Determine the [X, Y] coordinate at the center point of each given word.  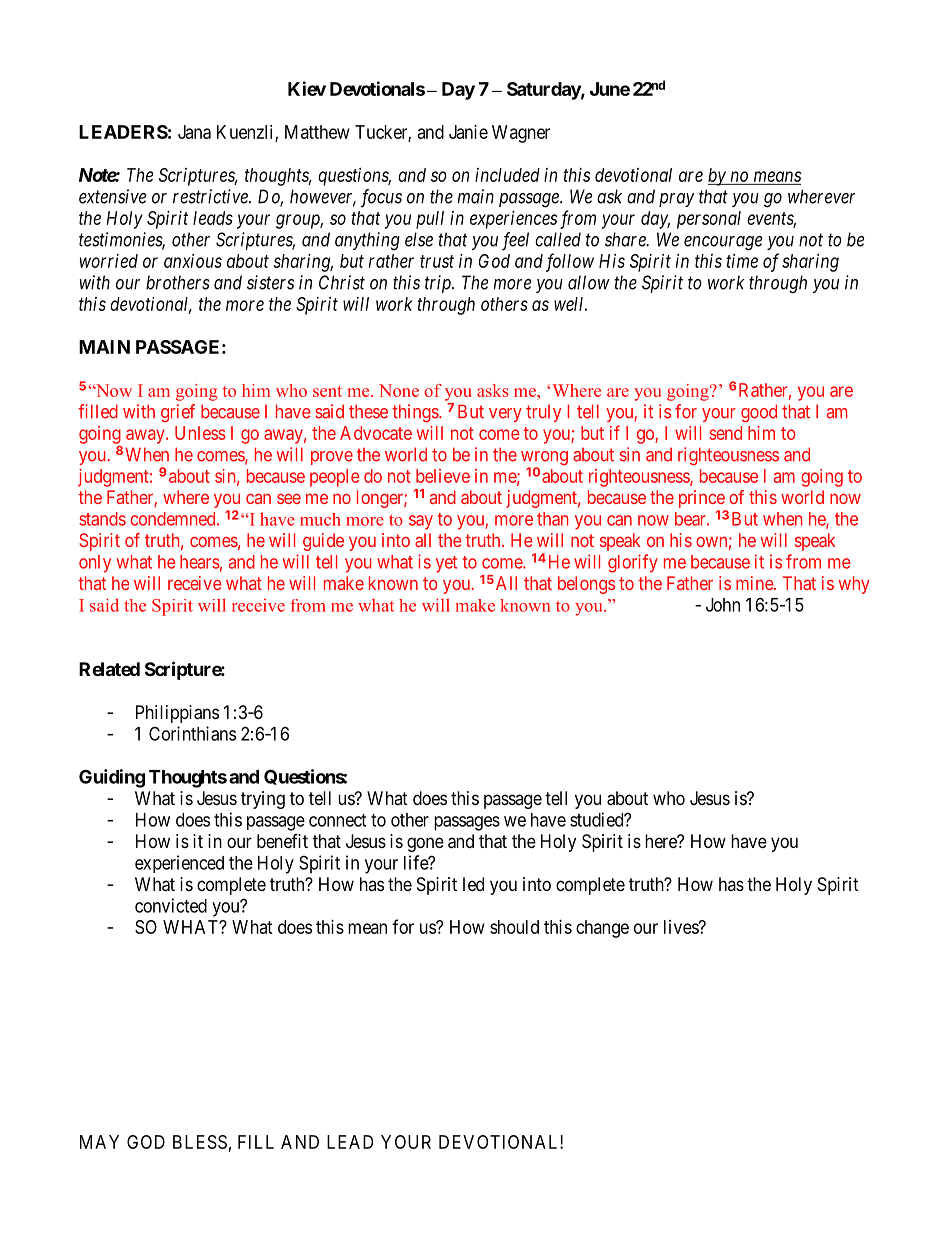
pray [676, 200]
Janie [468, 132]
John [723, 605]
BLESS [200, 1142]
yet [446, 564]
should [514, 927]
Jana [194, 132]
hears [200, 562]
